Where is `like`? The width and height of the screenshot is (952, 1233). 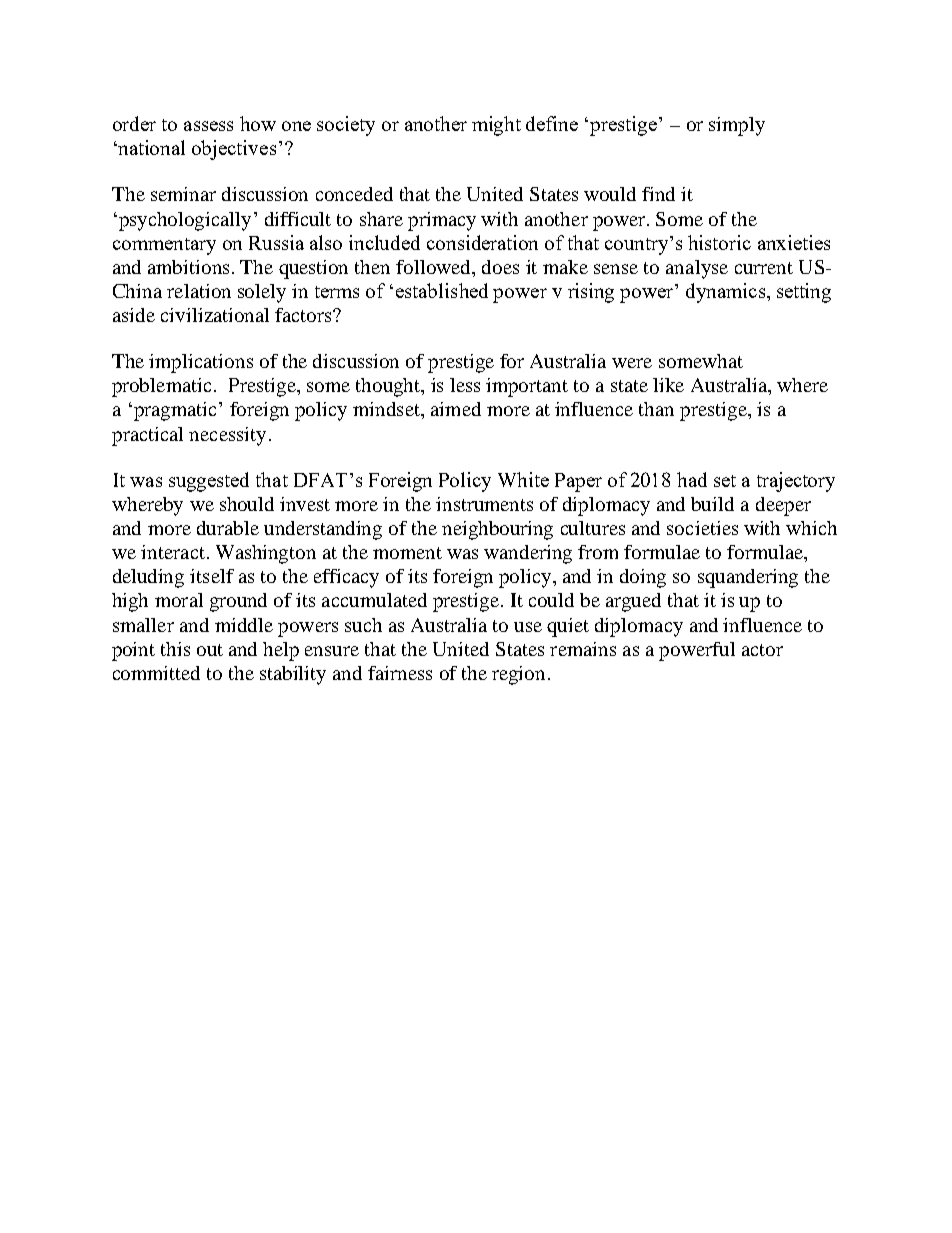
like is located at coordinates (668, 385).
